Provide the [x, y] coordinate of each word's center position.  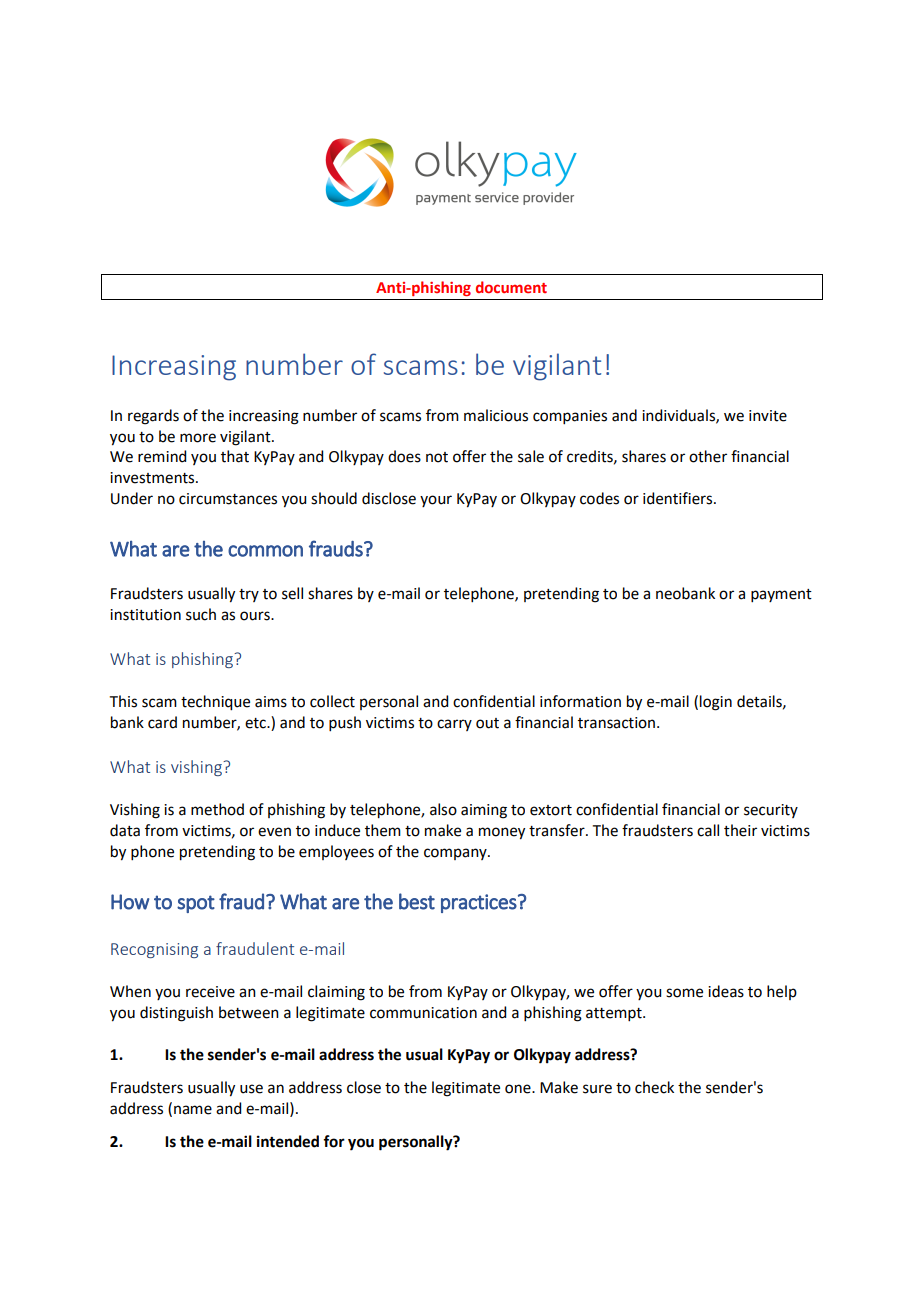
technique [215, 703]
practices [479, 903]
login [716, 703]
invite [768, 416]
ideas [726, 991]
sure [597, 1089]
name [193, 1110]
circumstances [228, 499]
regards [153, 417]
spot [196, 904]
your [436, 501]
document [511, 287]
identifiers [679, 498]
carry [454, 725]
